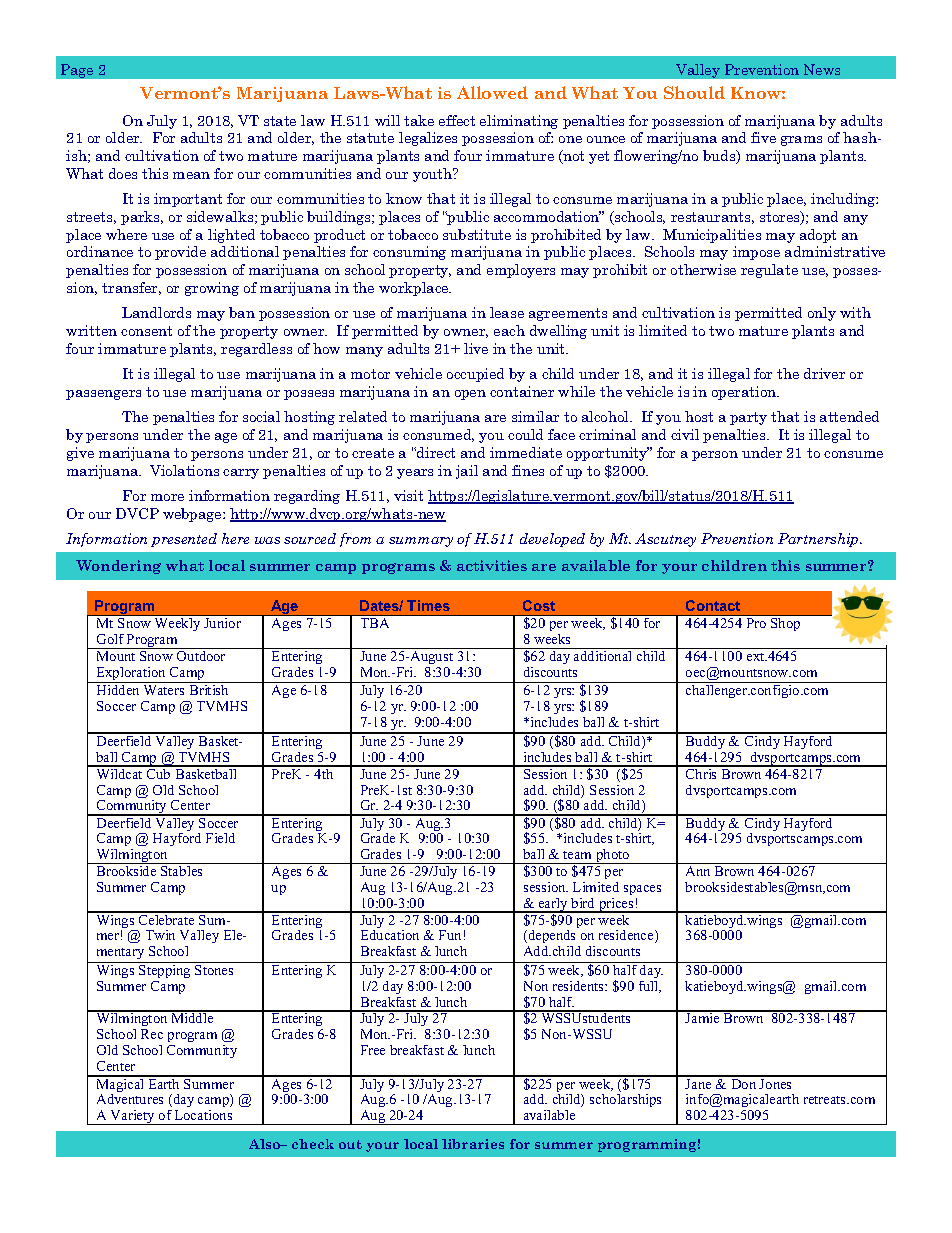  I want to click on five, so click(763, 137).
